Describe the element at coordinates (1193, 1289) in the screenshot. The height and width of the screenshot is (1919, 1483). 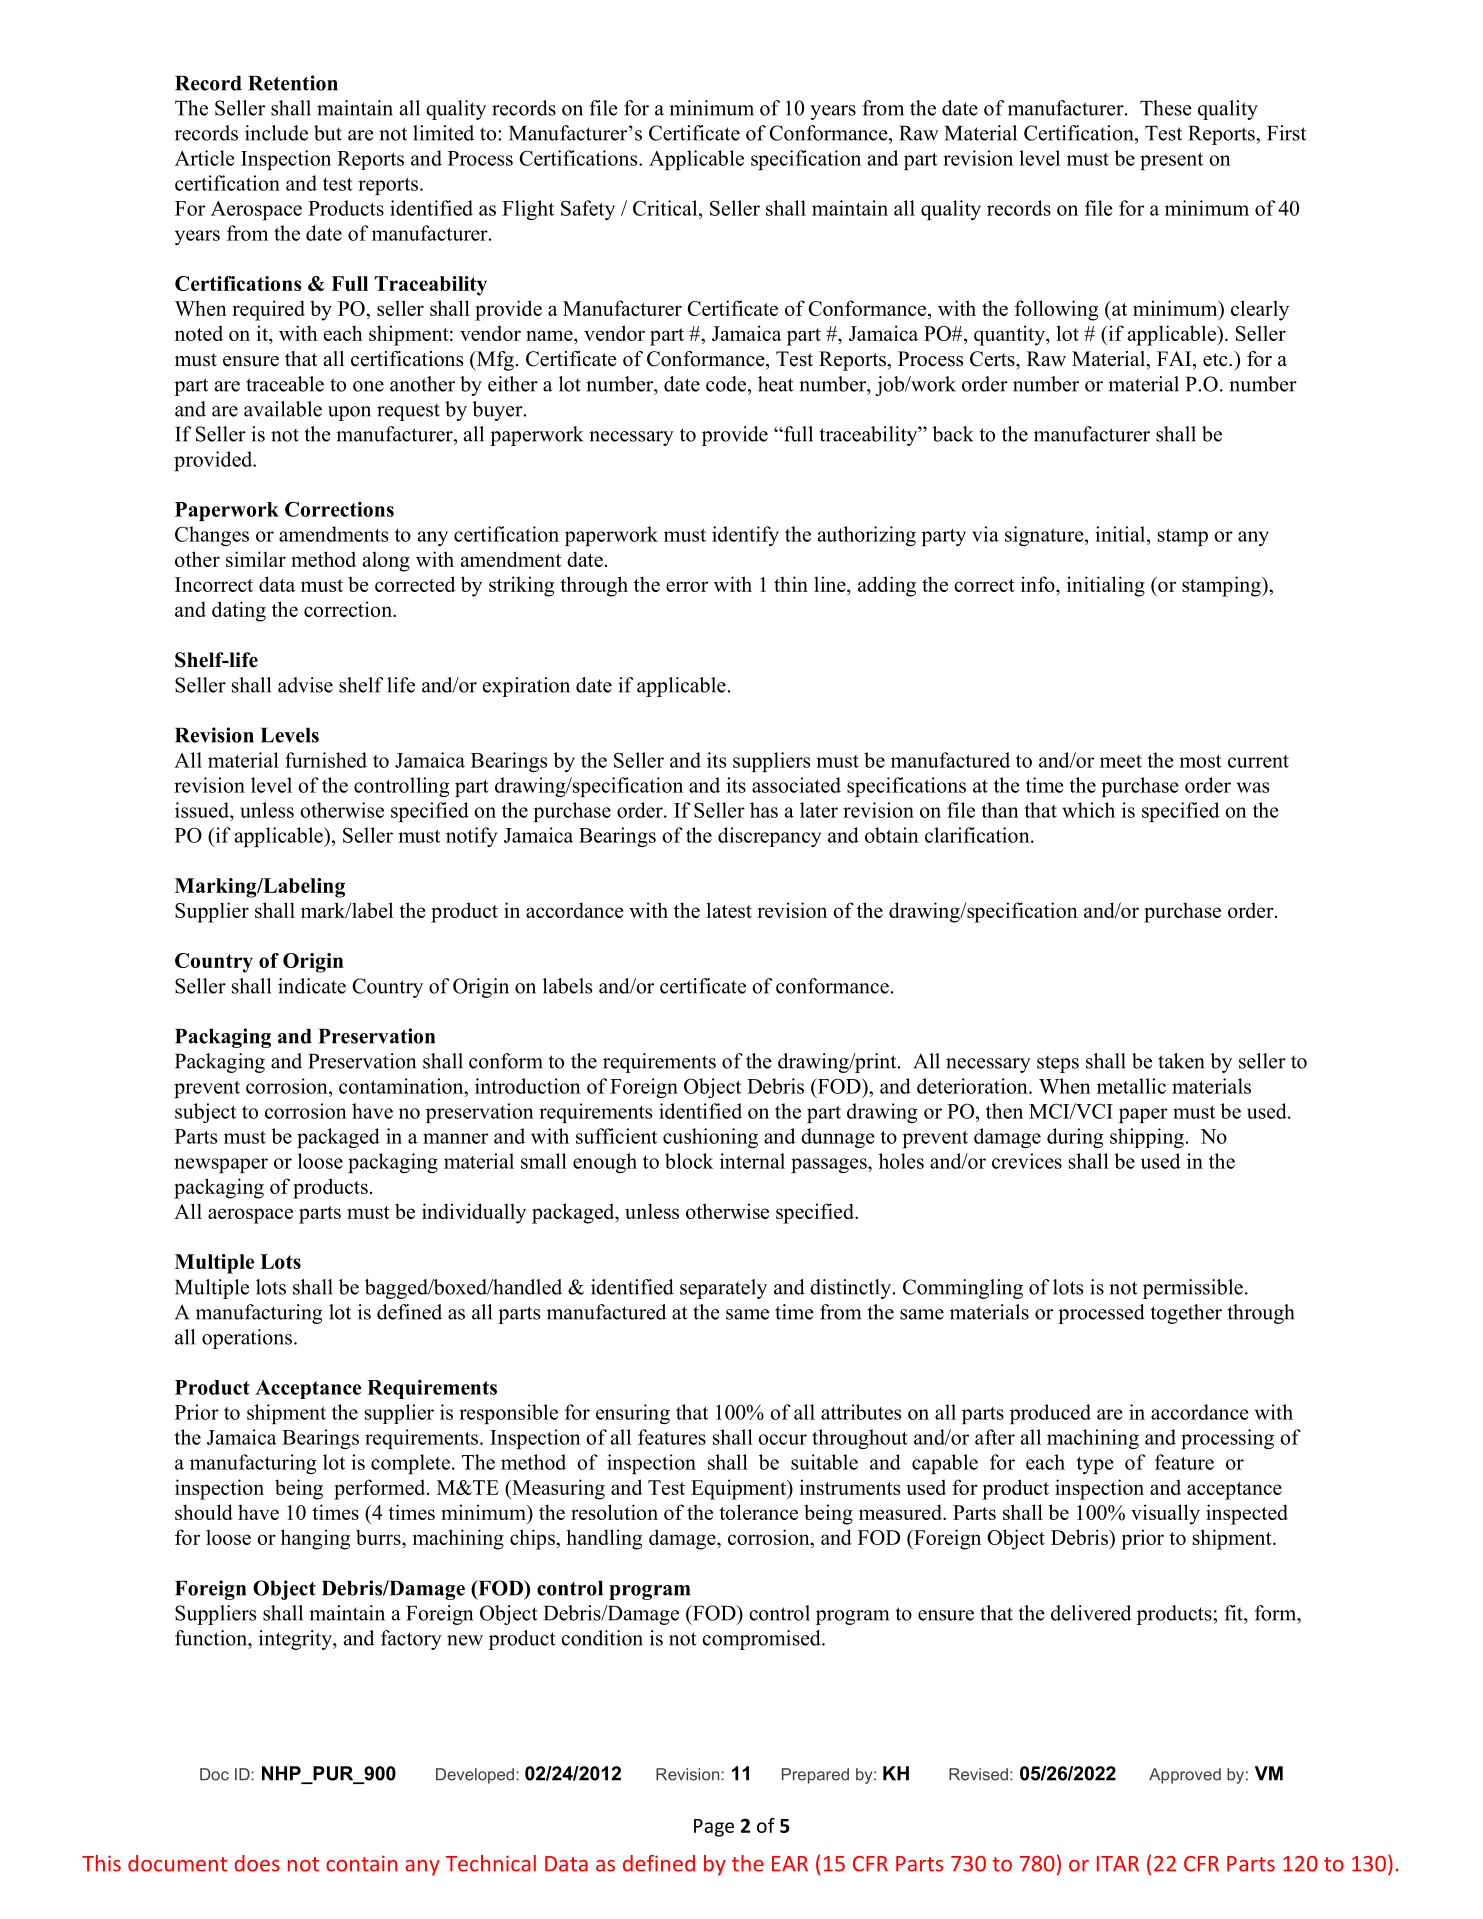
I see `permissible` at that location.
